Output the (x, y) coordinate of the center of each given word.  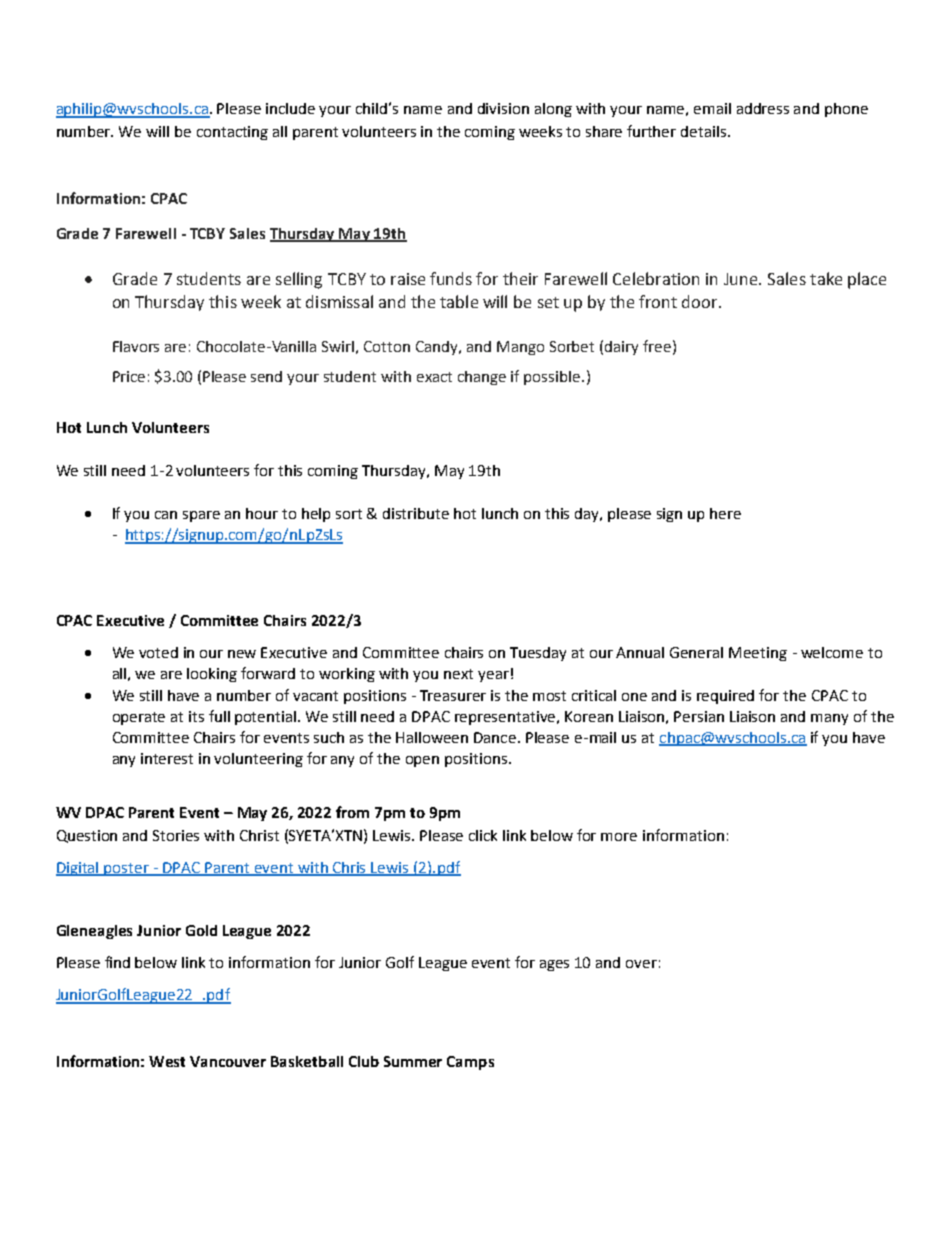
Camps (470, 1063)
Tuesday (538, 654)
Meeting (758, 654)
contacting (232, 133)
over (641, 964)
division (503, 108)
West (167, 1061)
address (763, 108)
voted (158, 652)
